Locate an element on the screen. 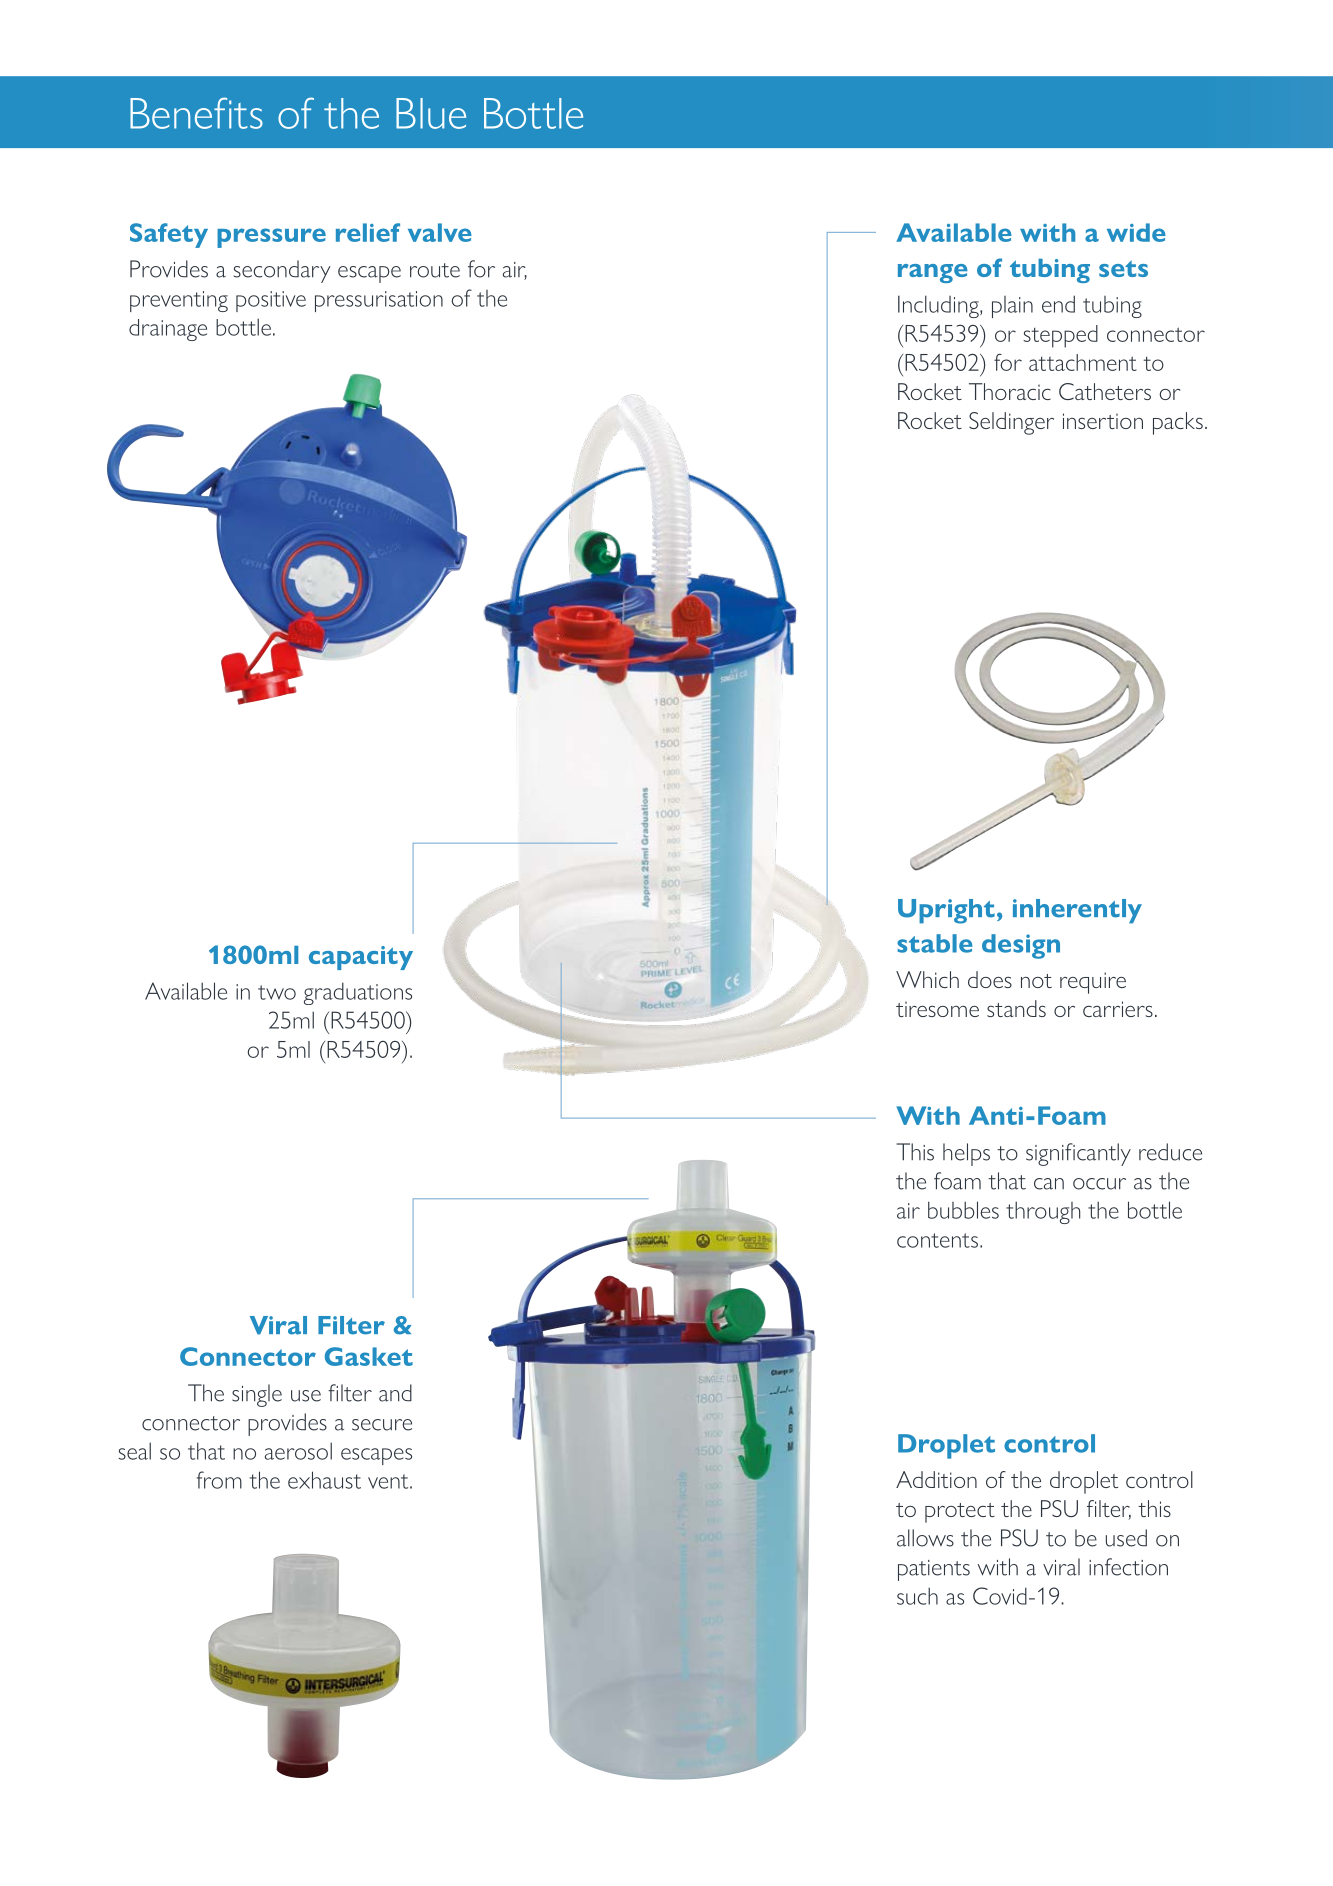  from is located at coordinates (219, 1480).
